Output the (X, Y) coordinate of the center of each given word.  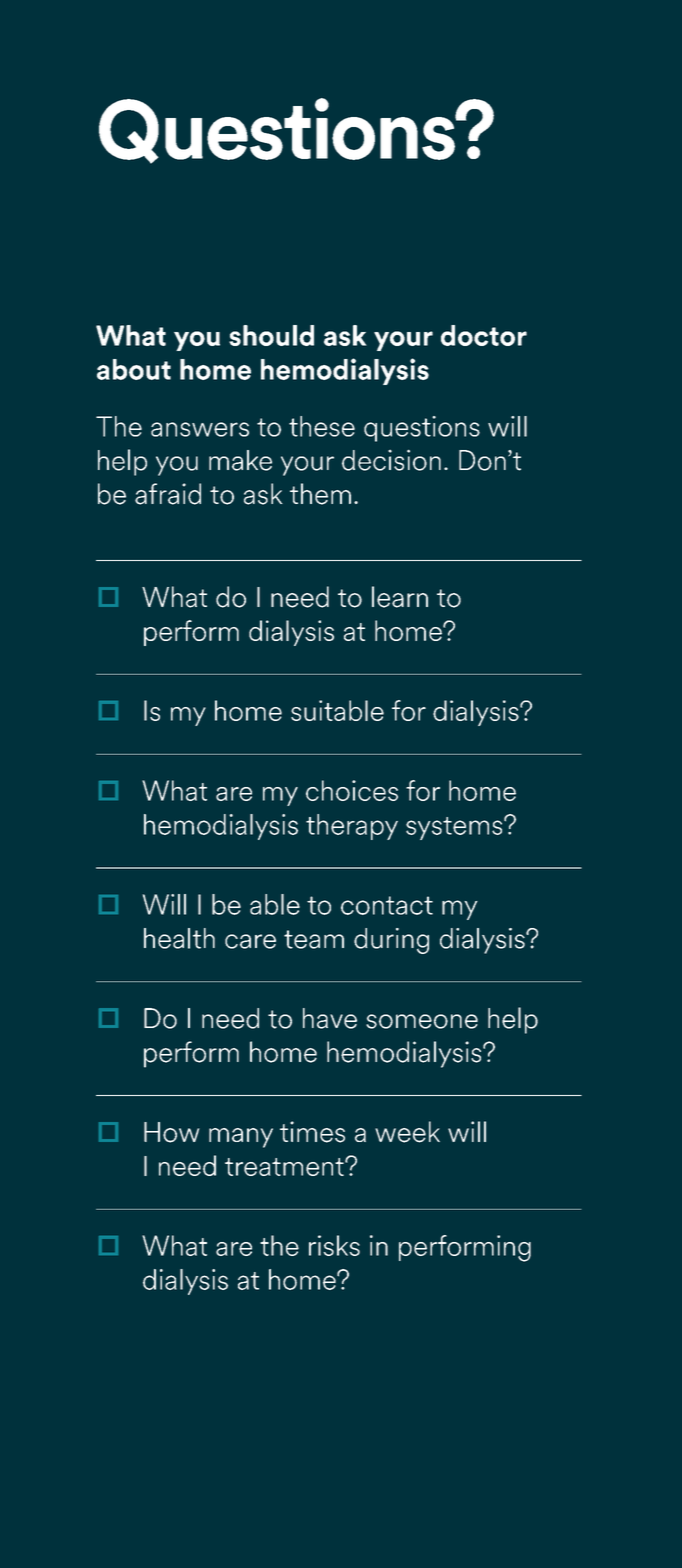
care (250, 941)
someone (422, 1021)
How (171, 1132)
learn (400, 597)
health (179, 938)
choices (352, 790)
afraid (168, 494)
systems (455, 828)
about (134, 369)
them (320, 494)
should (271, 335)
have (330, 1018)
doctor (484, 335)
